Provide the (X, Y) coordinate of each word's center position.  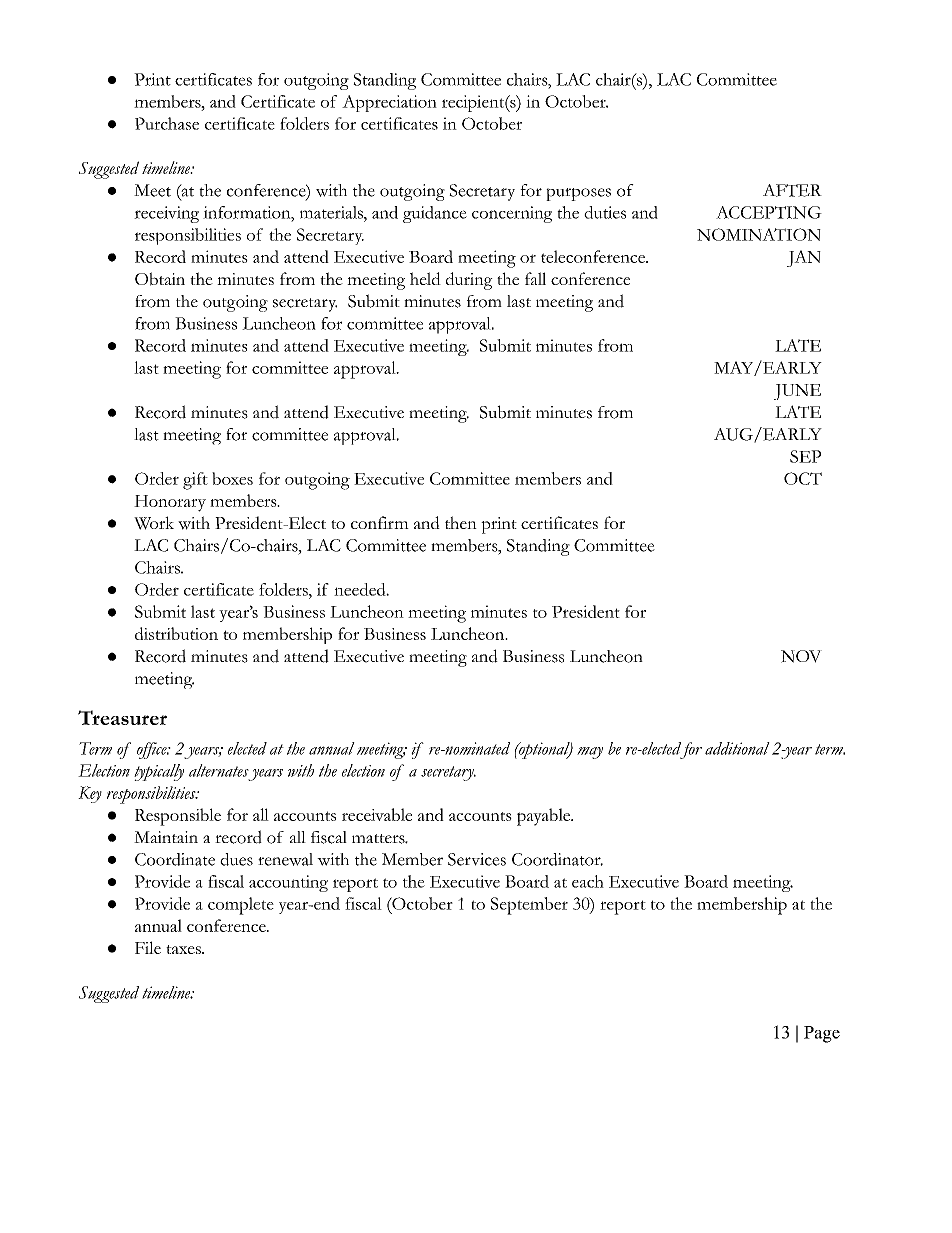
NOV (801, 656)
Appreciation (389, 103)
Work (154, 523)
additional (737, 748)
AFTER (792, 190)
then (461, 522)
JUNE (797, 392)
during (469, 281)
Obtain (160, 279)
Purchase (167, 123)
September (529, 906)
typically (159, 772)
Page (822, 1034)
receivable (377, 814)
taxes (184, 949)
